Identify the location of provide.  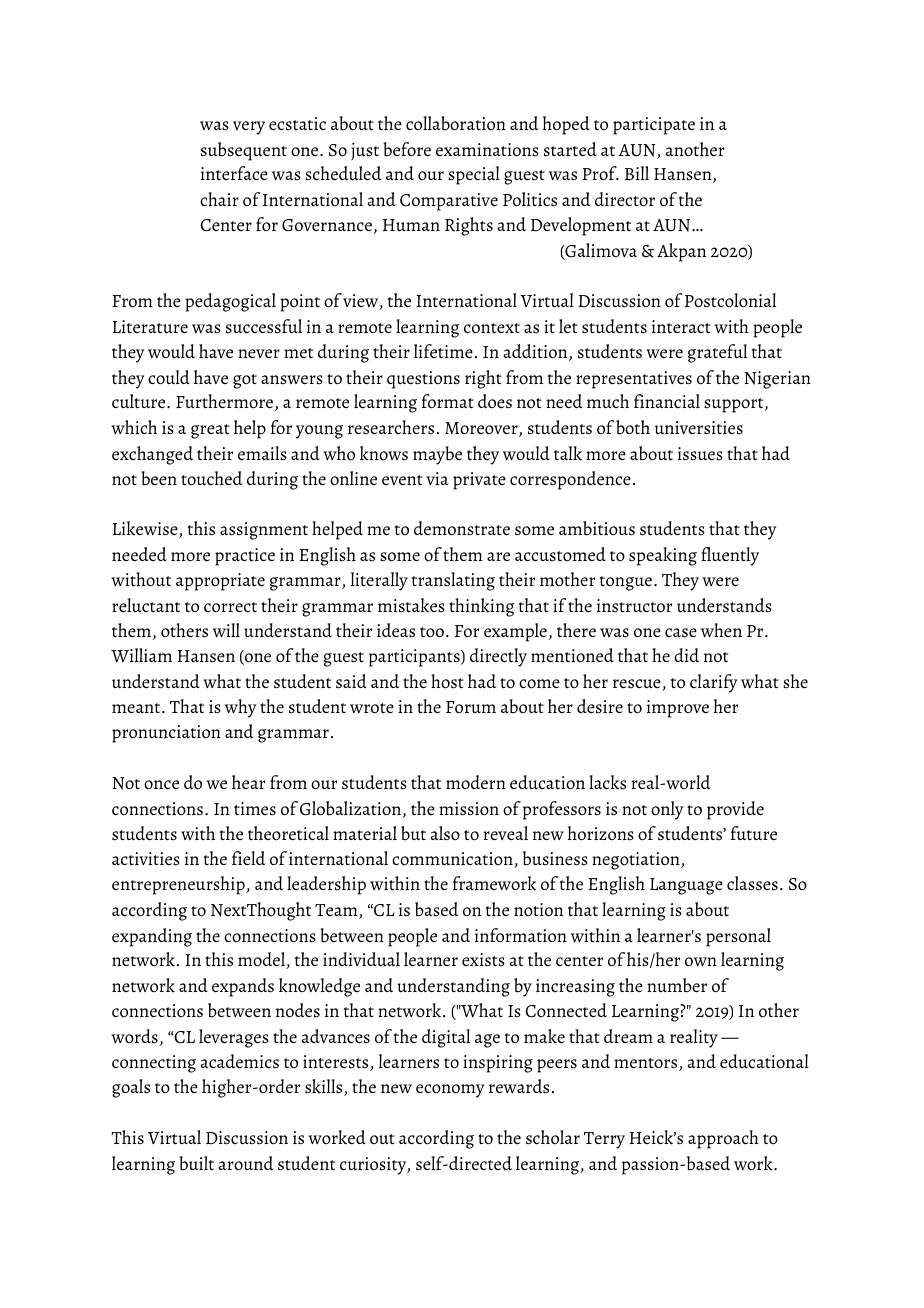
(735, 810).
